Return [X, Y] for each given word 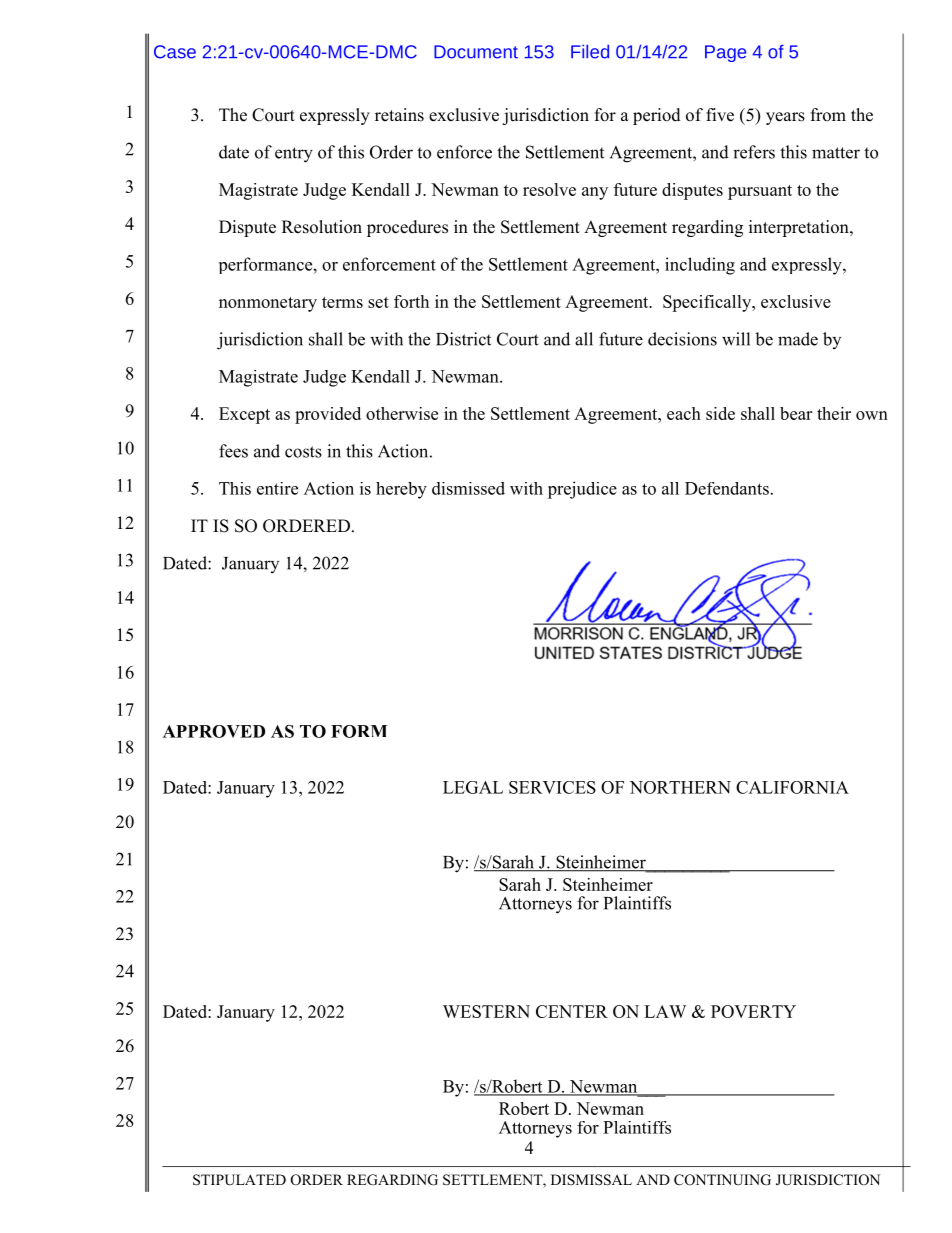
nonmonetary [268, 304]
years [785, 118]
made [798, 339]
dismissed [468, 488]
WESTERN [486, 1011]
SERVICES [552, 787]
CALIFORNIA [792, 787]
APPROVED [214, 731]
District [463, 339]
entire [277, 488]
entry [294, 155]
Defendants [727, 488]
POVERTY [753, 1011]
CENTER [572, 1011]
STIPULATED [239, 1180]
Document [476, 52]
